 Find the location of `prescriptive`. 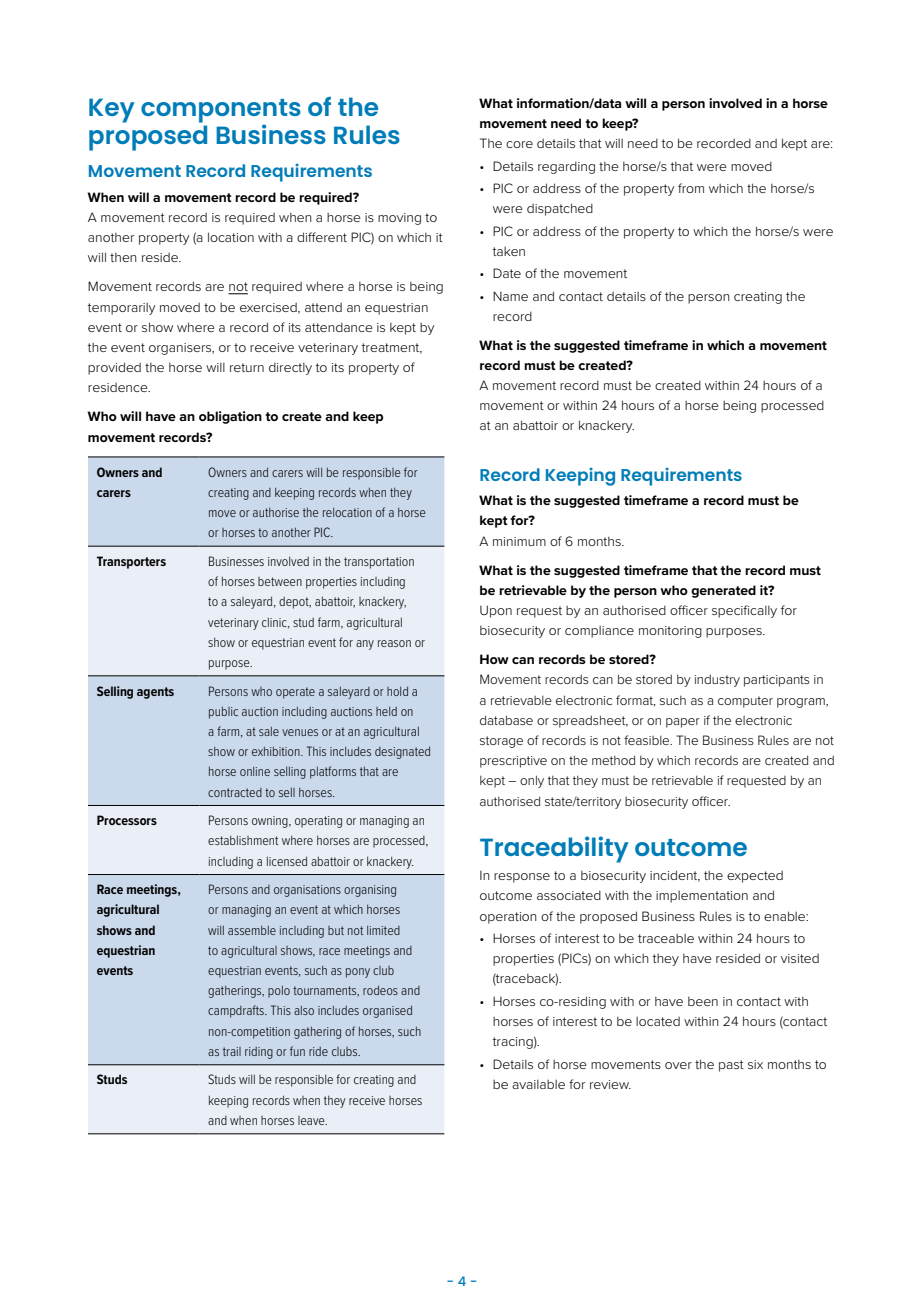

prescriptive is located at coordinates (513, 762).
